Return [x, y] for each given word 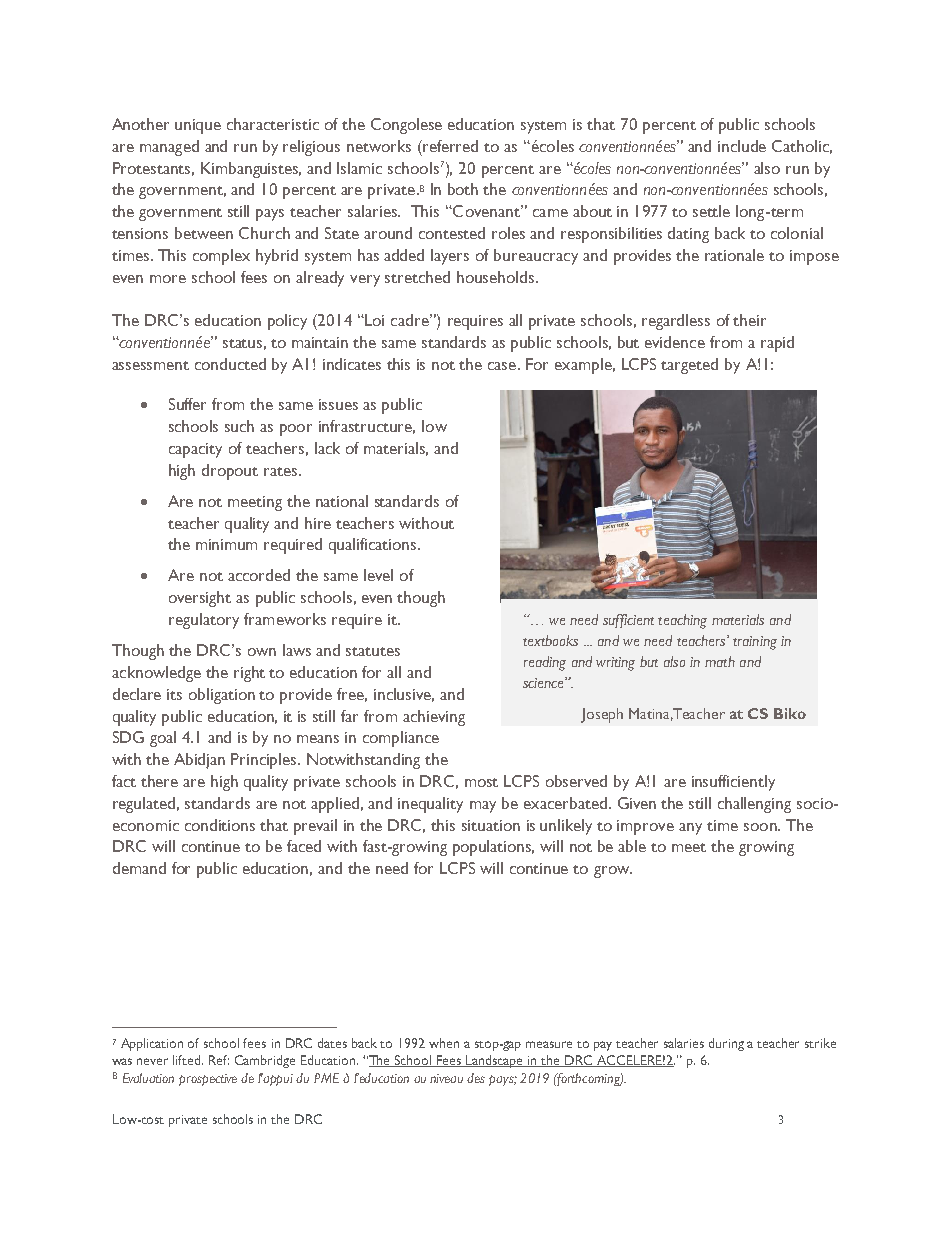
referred [449, 146]
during [726, 1044]
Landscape [495, 1061]
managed [169, 148]
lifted [188, 1060]
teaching [682, 621]
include [742, 146]
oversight [200, 599]
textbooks [550, 640]
